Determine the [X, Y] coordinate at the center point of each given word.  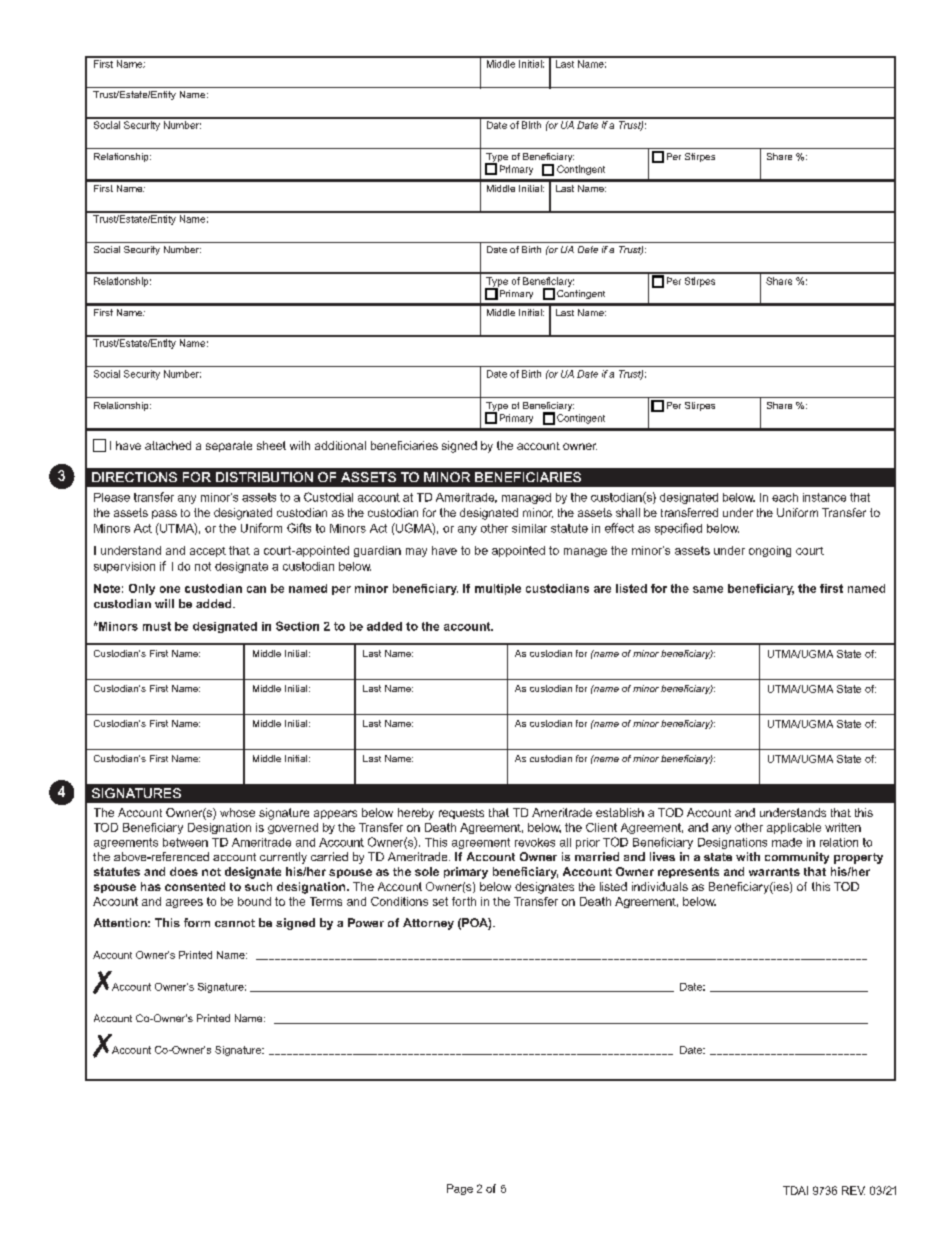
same [708, 589]
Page [460, 1189]
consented [195, 886]
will [164, 603]
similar [529, 528]
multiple [498, 589]
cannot [235, 923]
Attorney [428, 924]
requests [461, 814]
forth [464, 901]
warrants [774, 872]
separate [229, 446]
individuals [660, 886]
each [785, 497]
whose [237, 812]
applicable [794, 828]
